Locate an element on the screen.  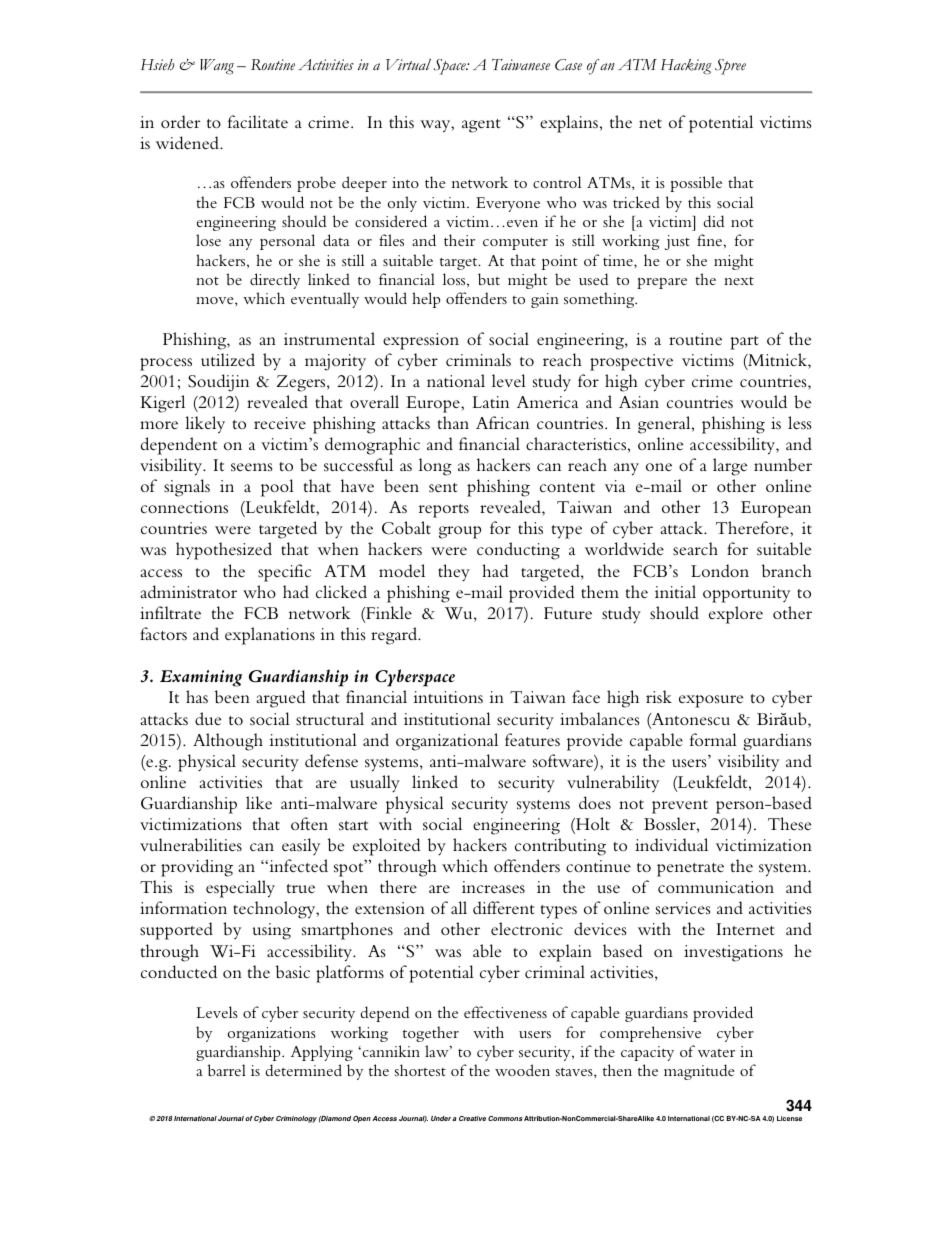
opportunity is located at coordinates (746, 594).
